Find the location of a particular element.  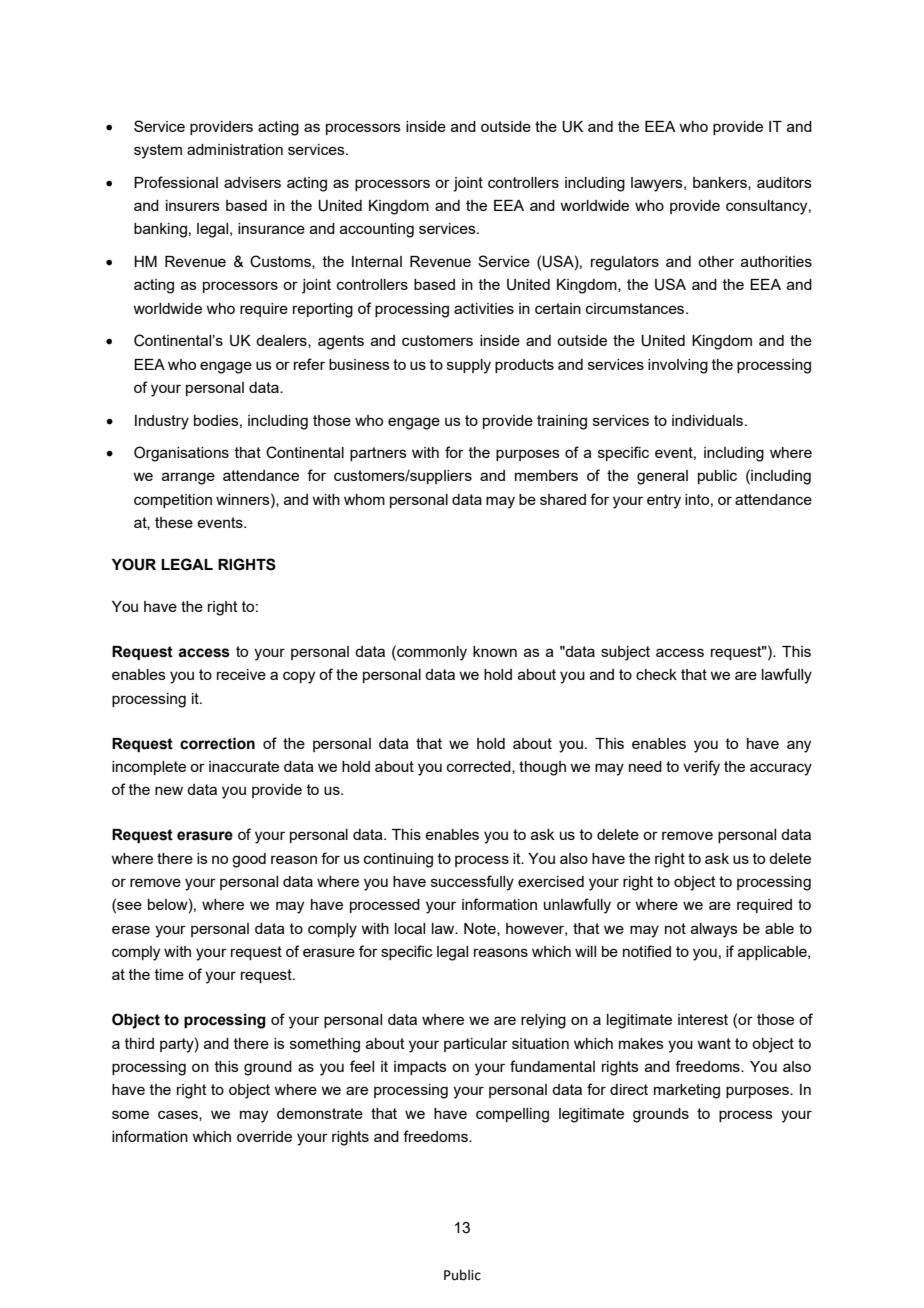

bankers is located at coordinates (721, 183).
